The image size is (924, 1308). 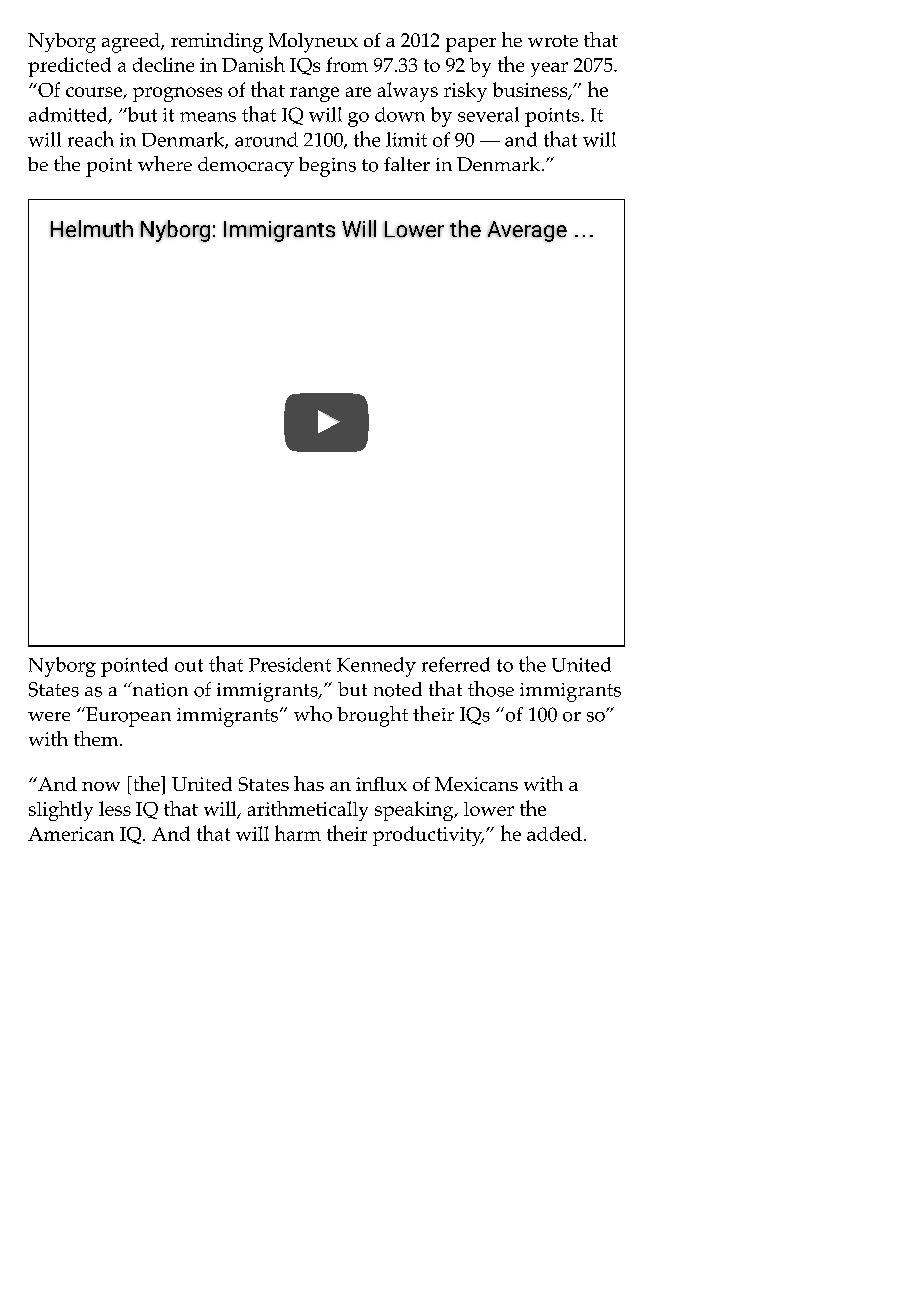 What do you see at coordinates (406, 139) in the document?
I see `limit` at bounding box center [406, 139].
